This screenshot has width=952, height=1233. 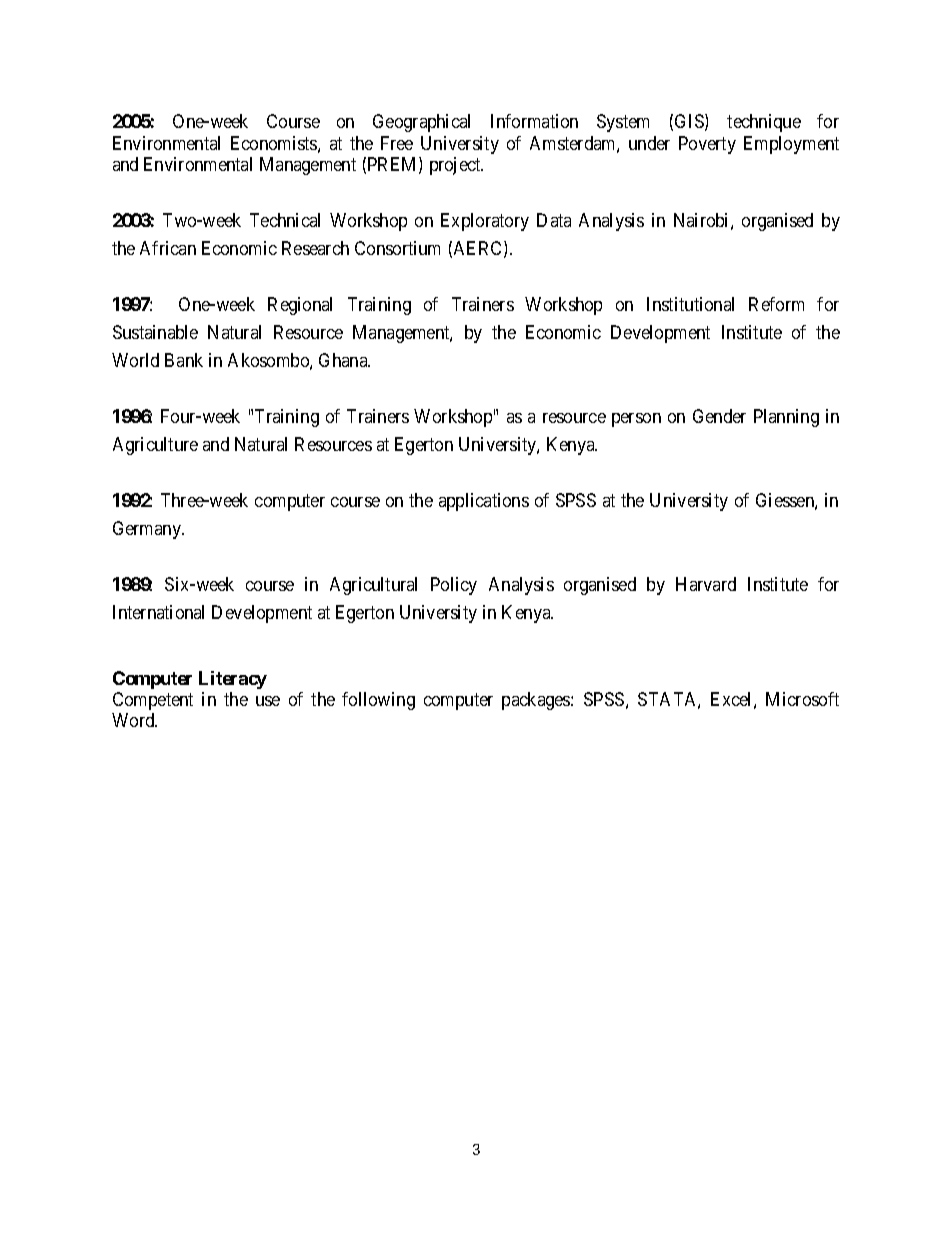 I want to click on Geographical, so click(x=421, y=123).
